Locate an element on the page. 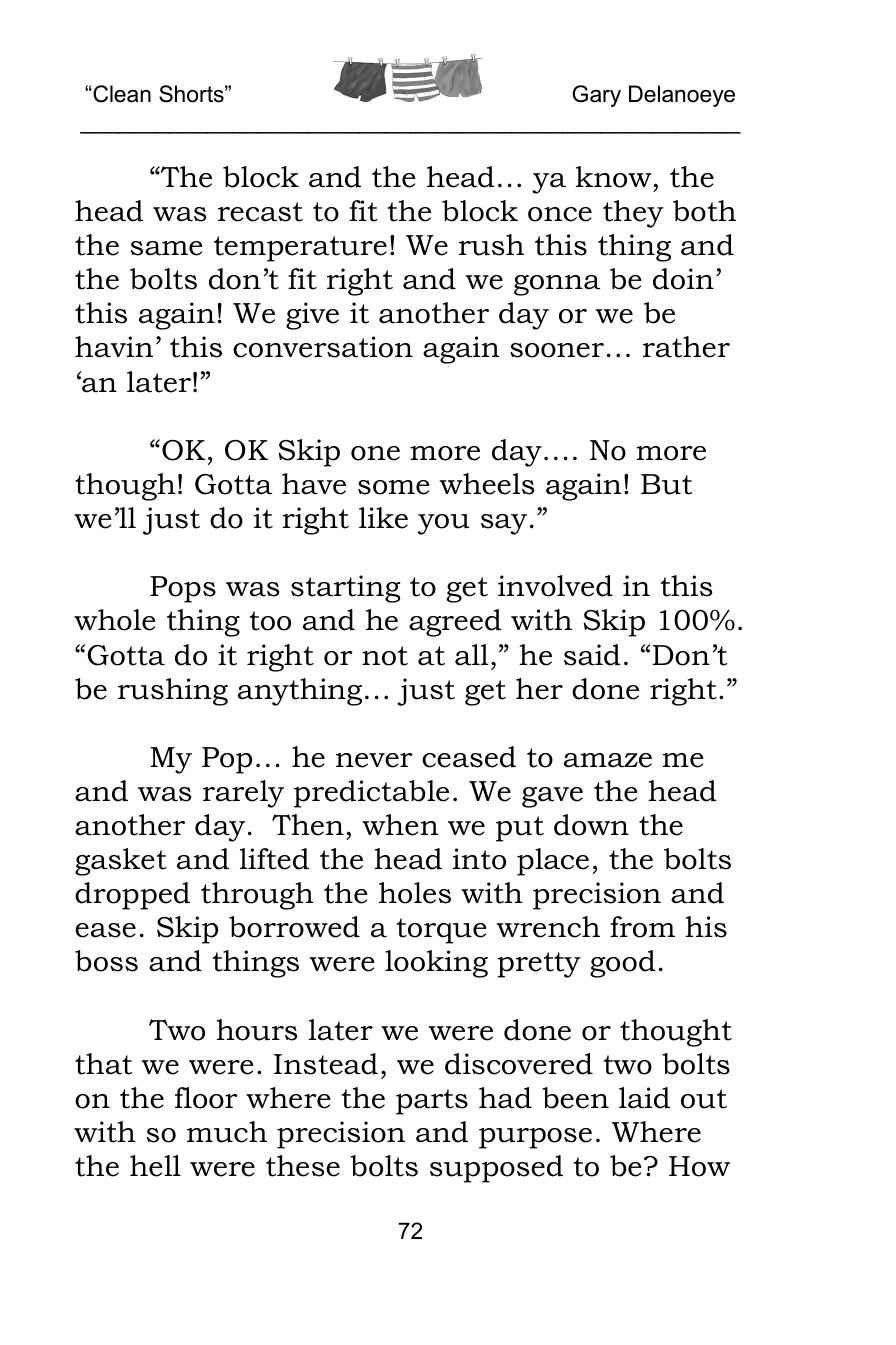  parts is located at coordinates (432, 1102).
